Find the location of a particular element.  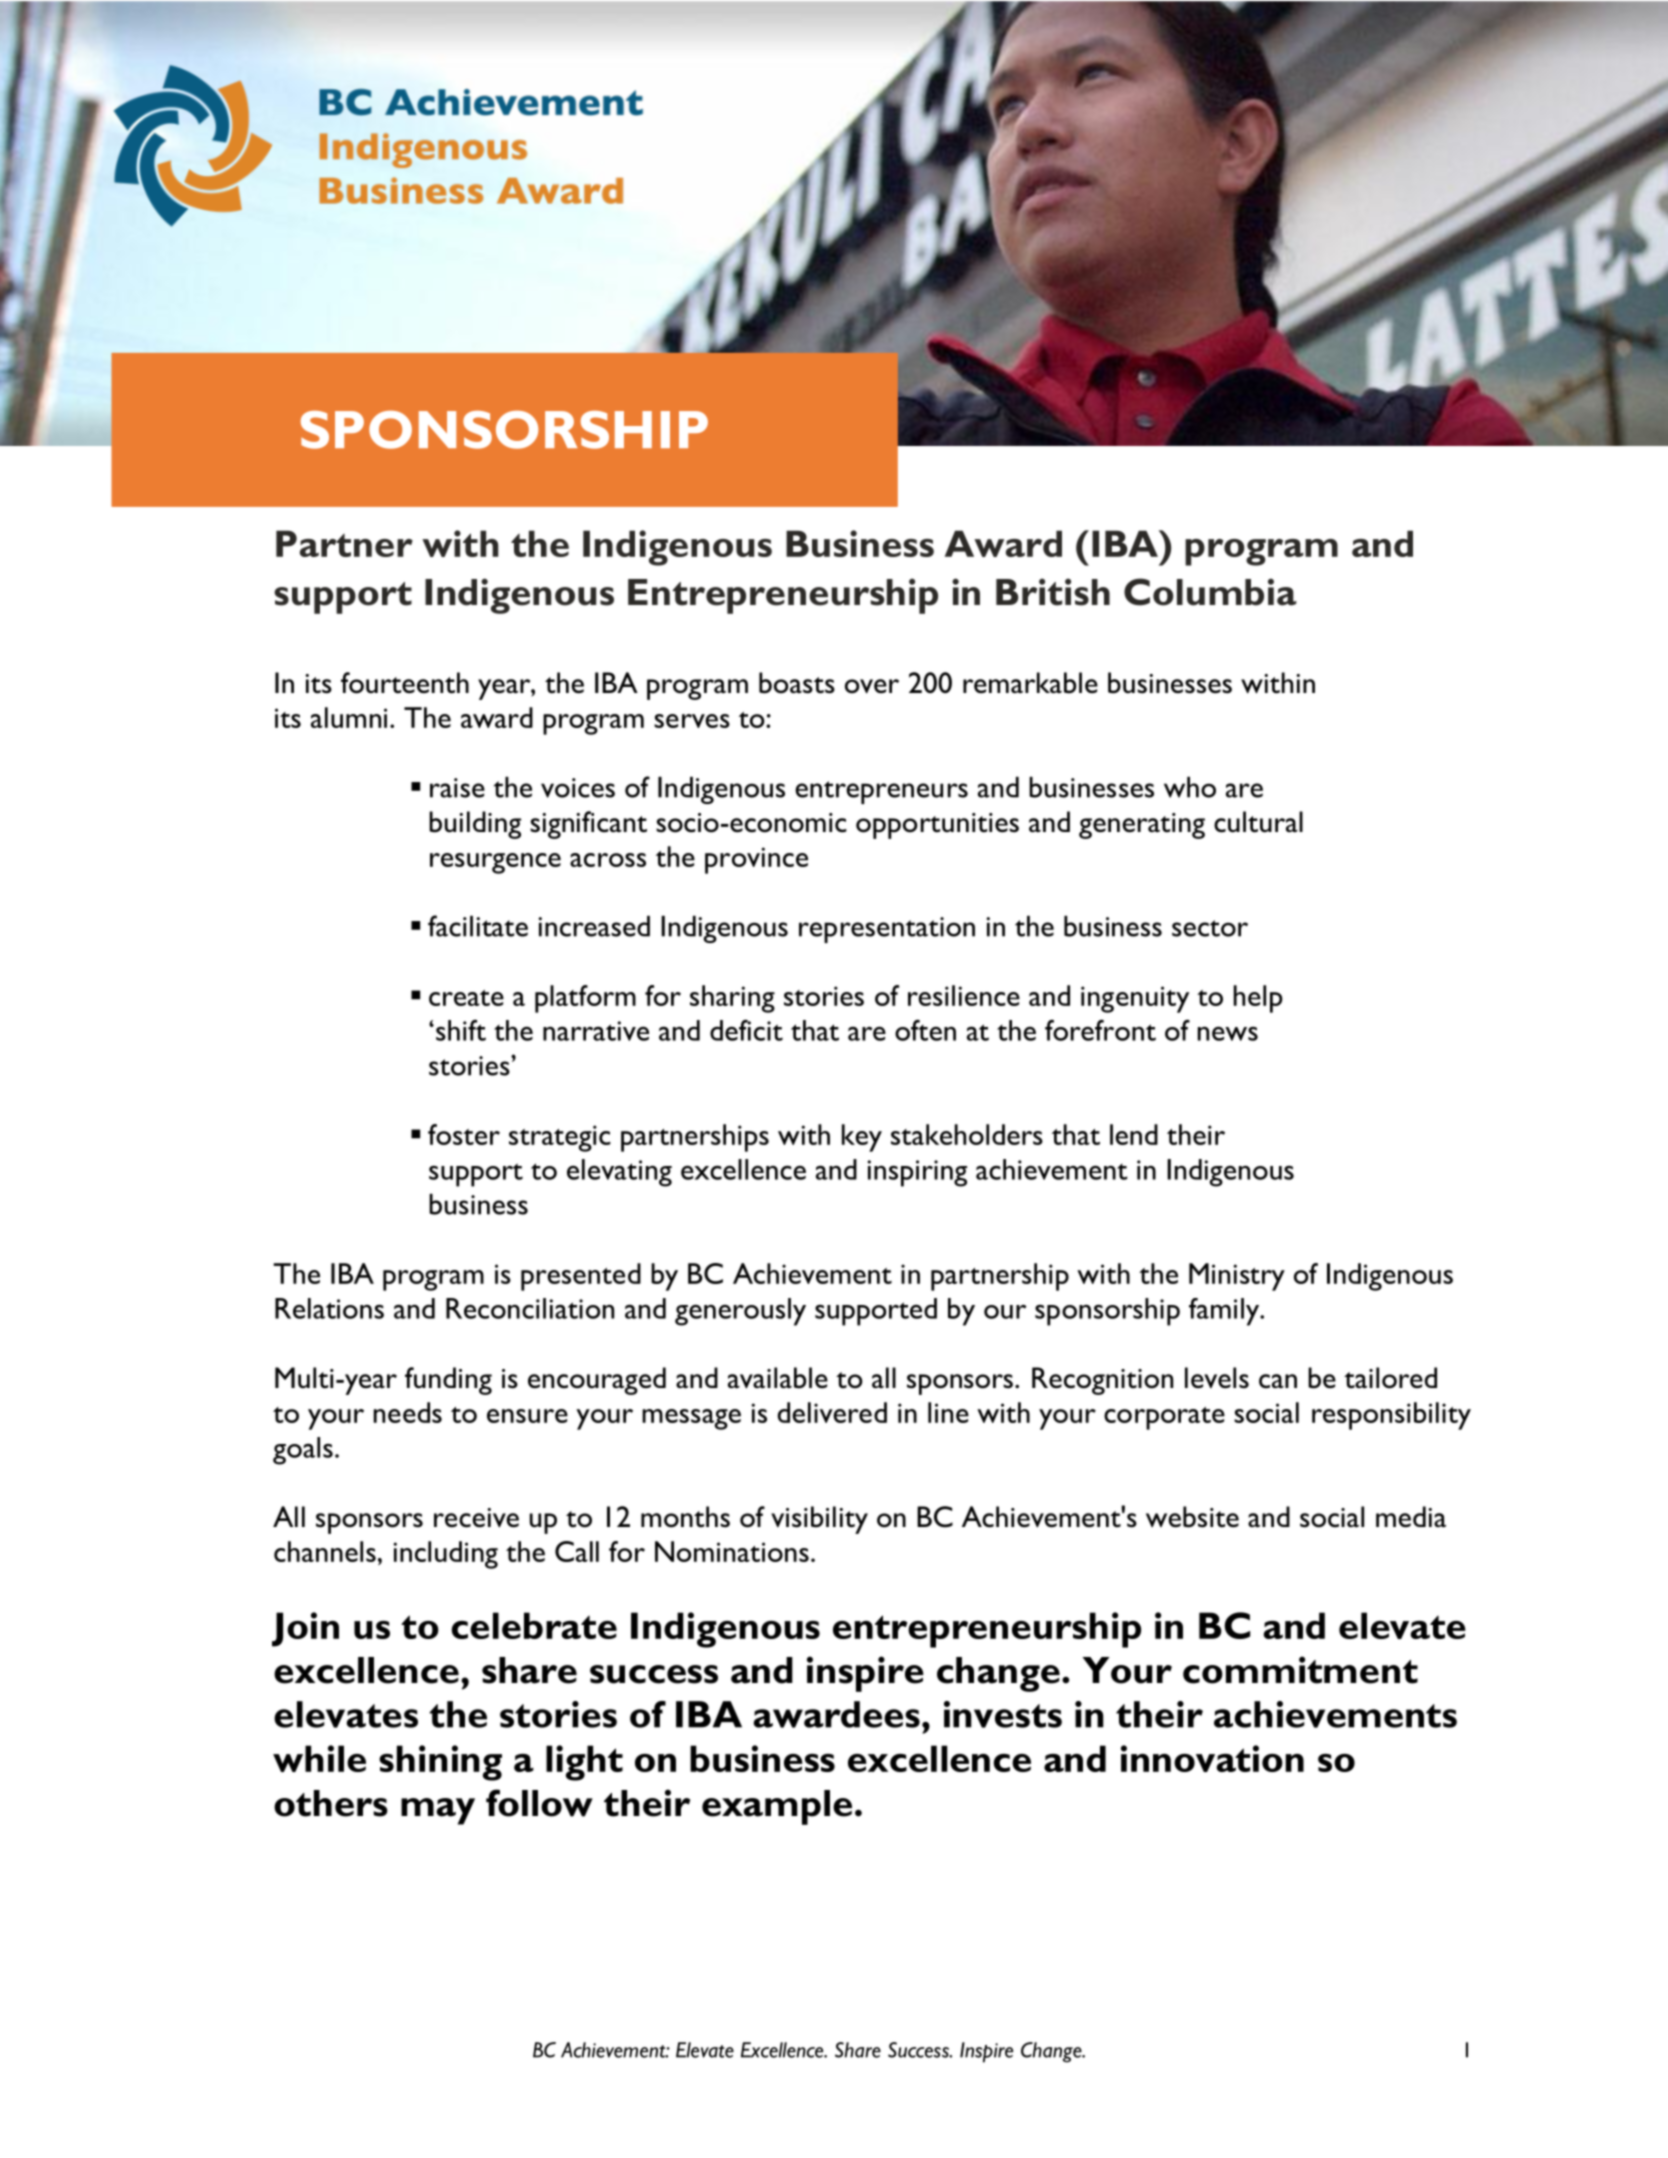

often is located at coordinates (925, 1030).
